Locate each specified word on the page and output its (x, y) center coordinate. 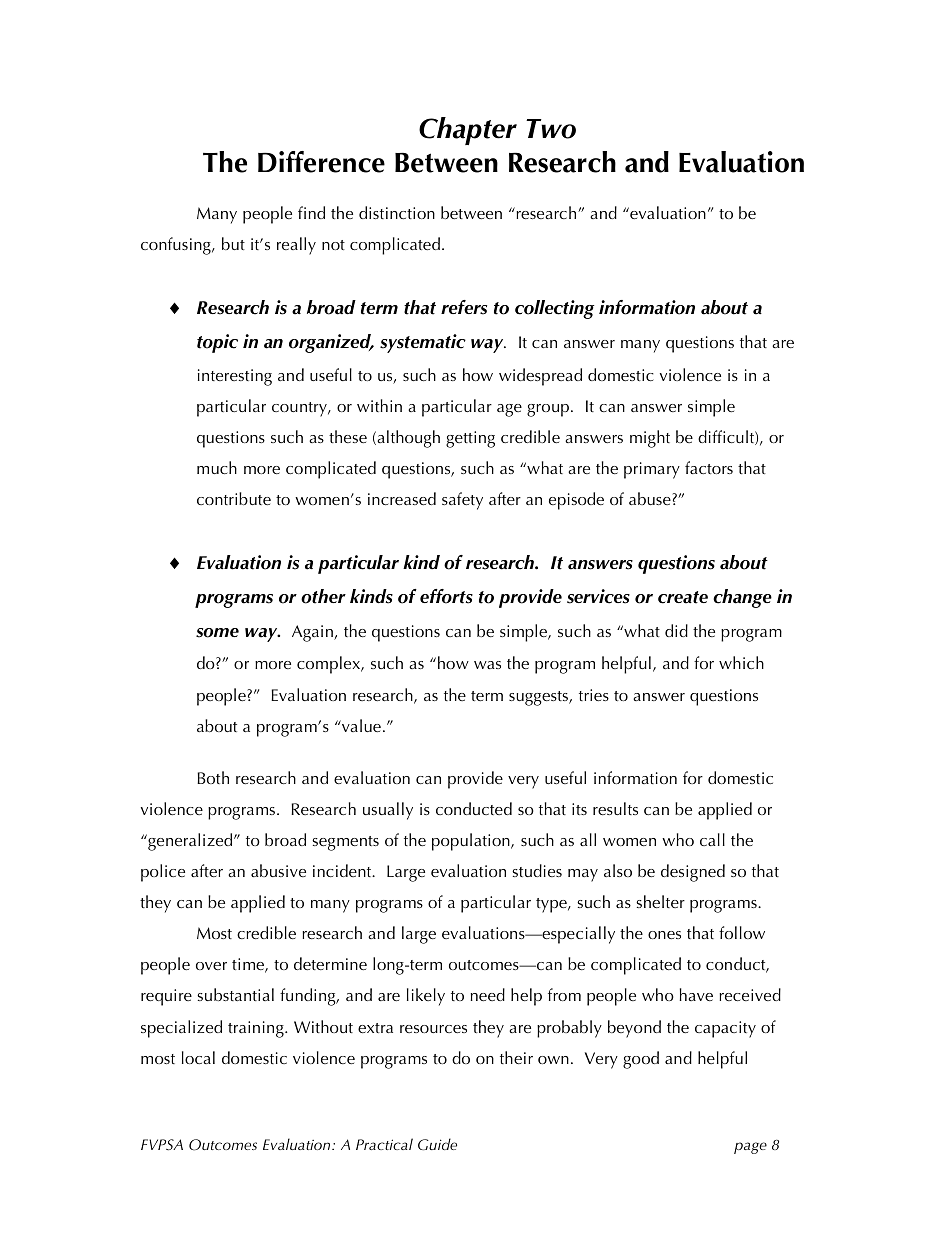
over (211, 966)
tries (594, 695)
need (488, 994)
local (198, 1057)
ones (664, 935)
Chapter (468, 131)
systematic (423, 343)
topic (217, 343)
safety (462, 501)
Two (551, 129)
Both (213, 777)
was (487, 665)
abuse (650, 498)
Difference (321, 162)
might (650, 439)
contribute (234, 498)
